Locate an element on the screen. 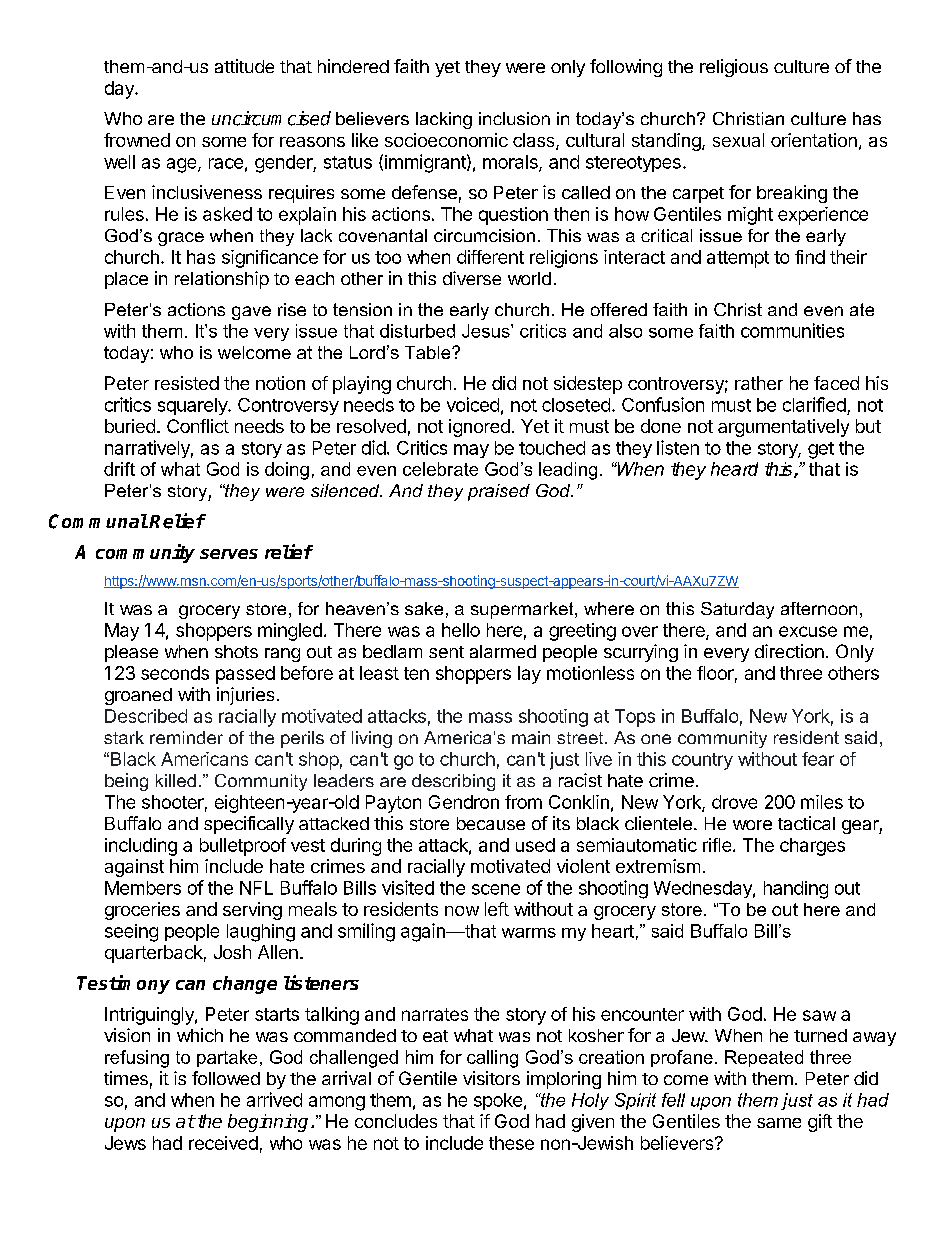 This screenshot has height=1233, width=952. Jesus is located at coordinates (487, 331).
